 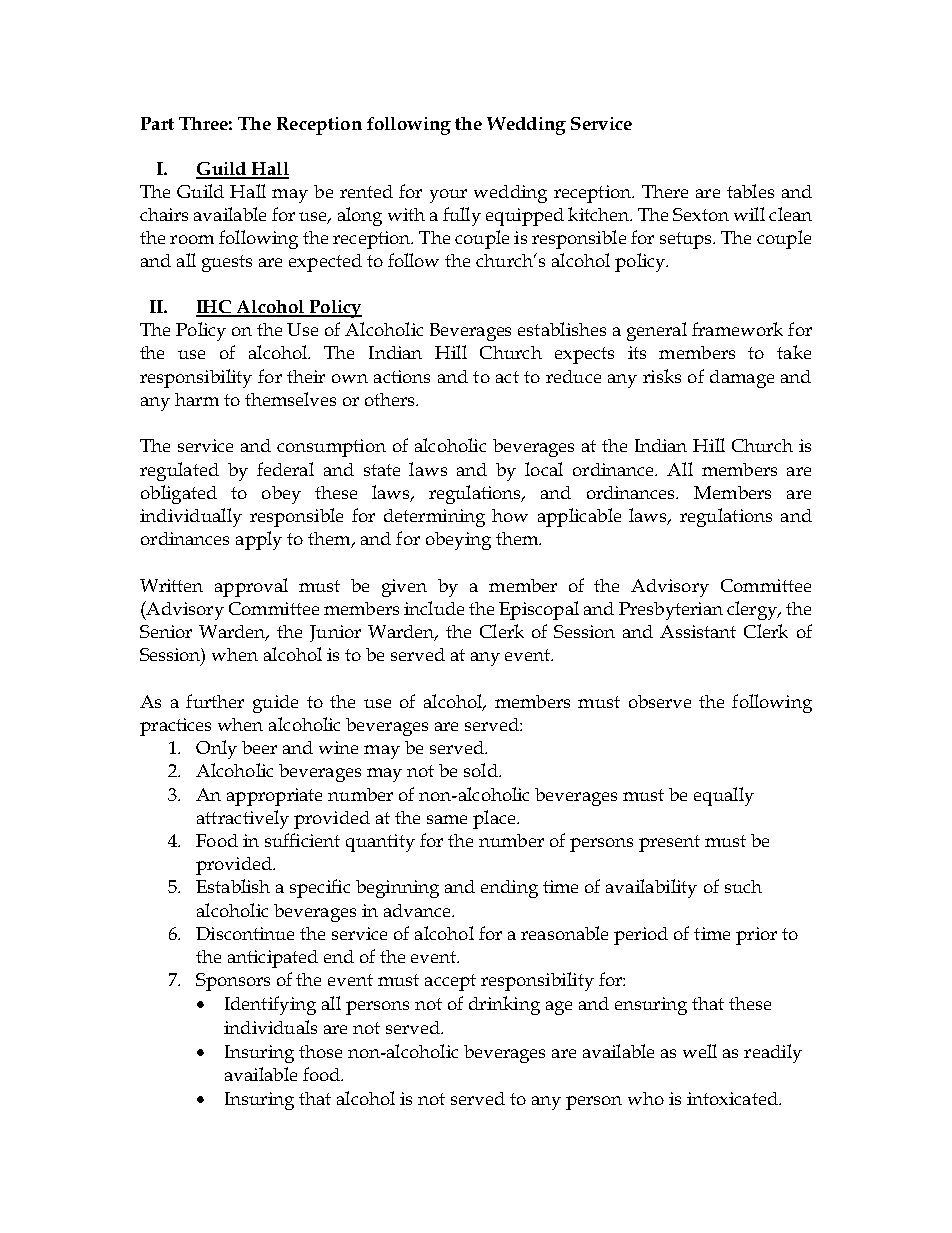 I want to click on place, so click(x=495, y=819).
